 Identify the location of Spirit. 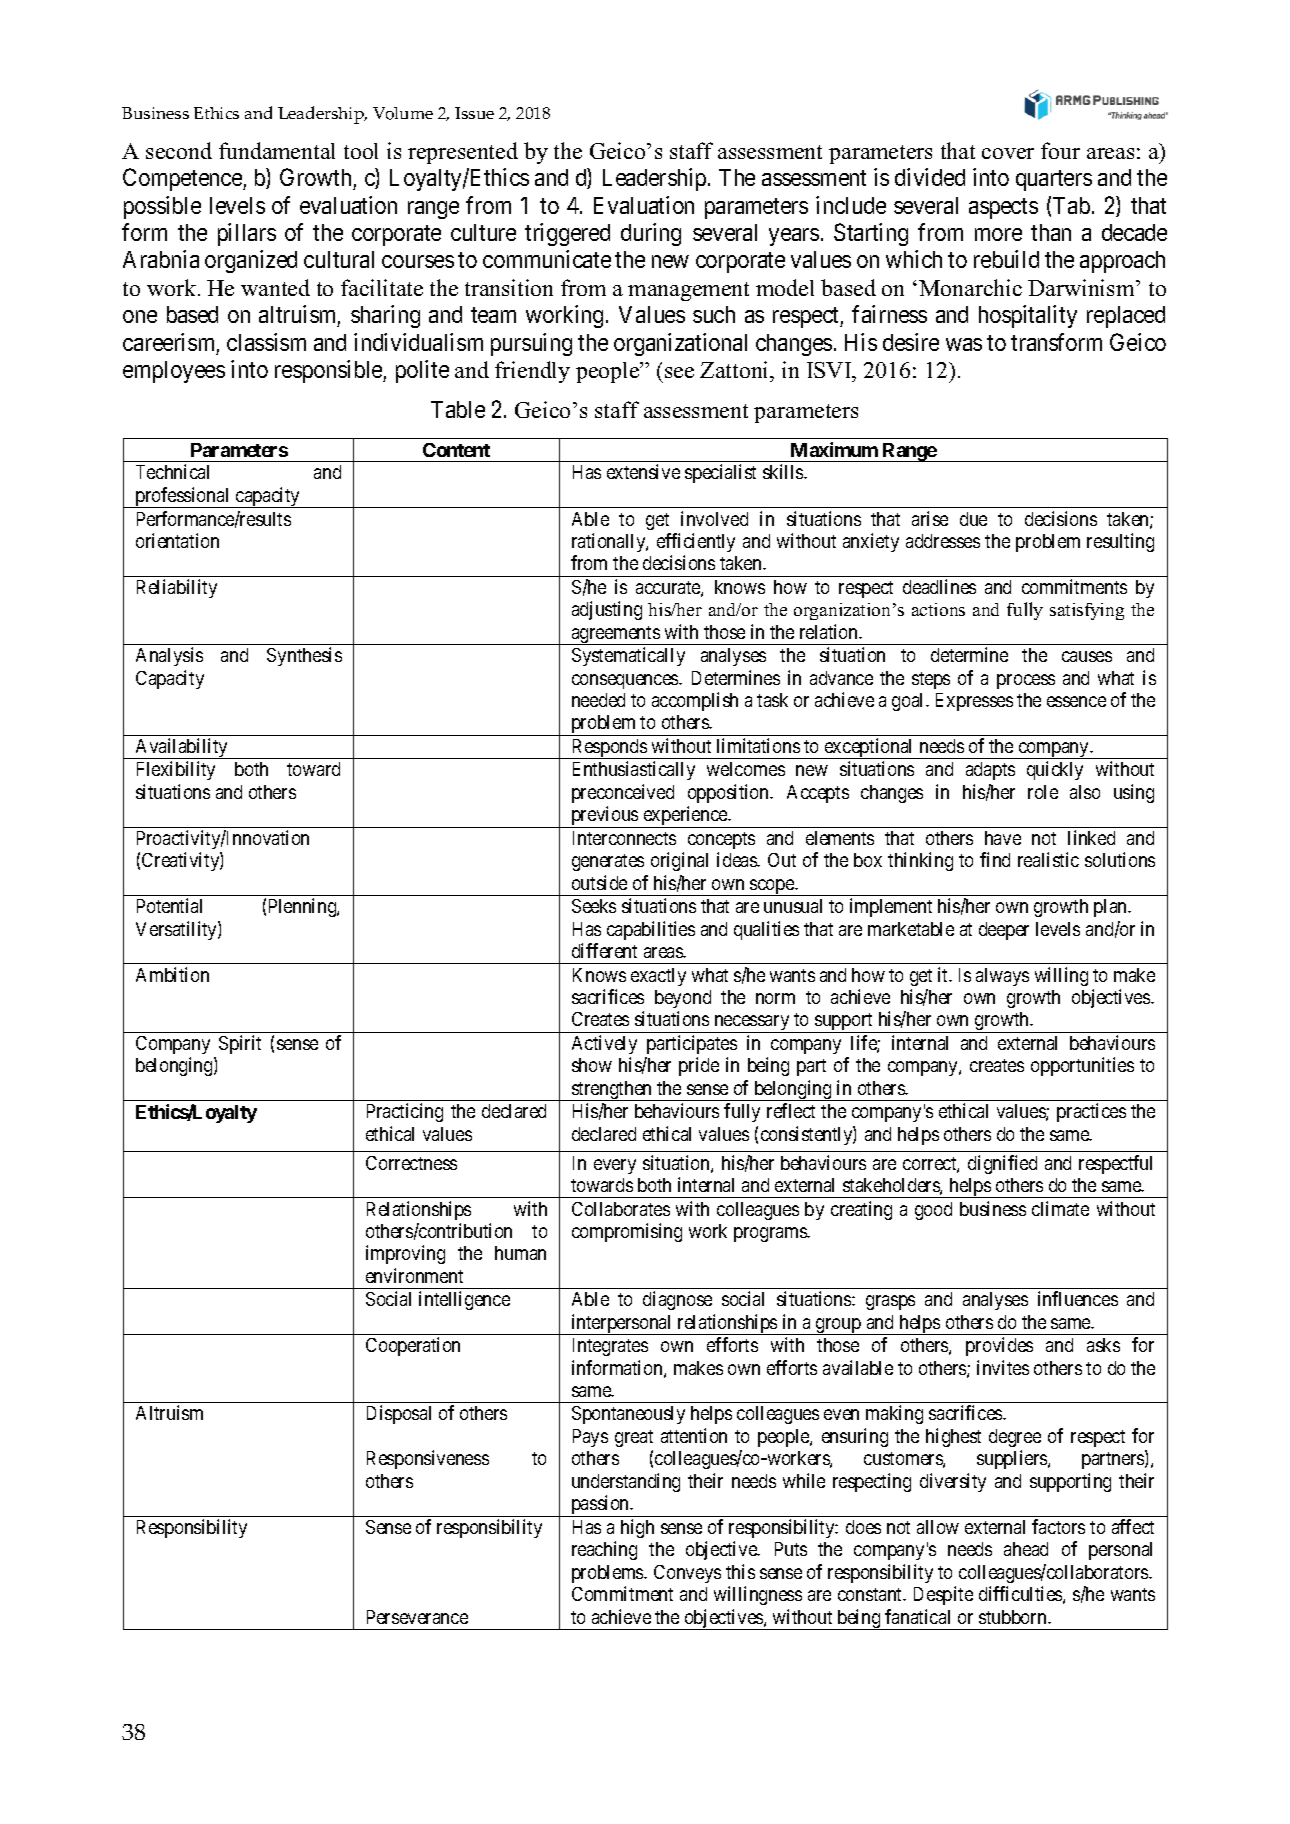
(240, 1044).
